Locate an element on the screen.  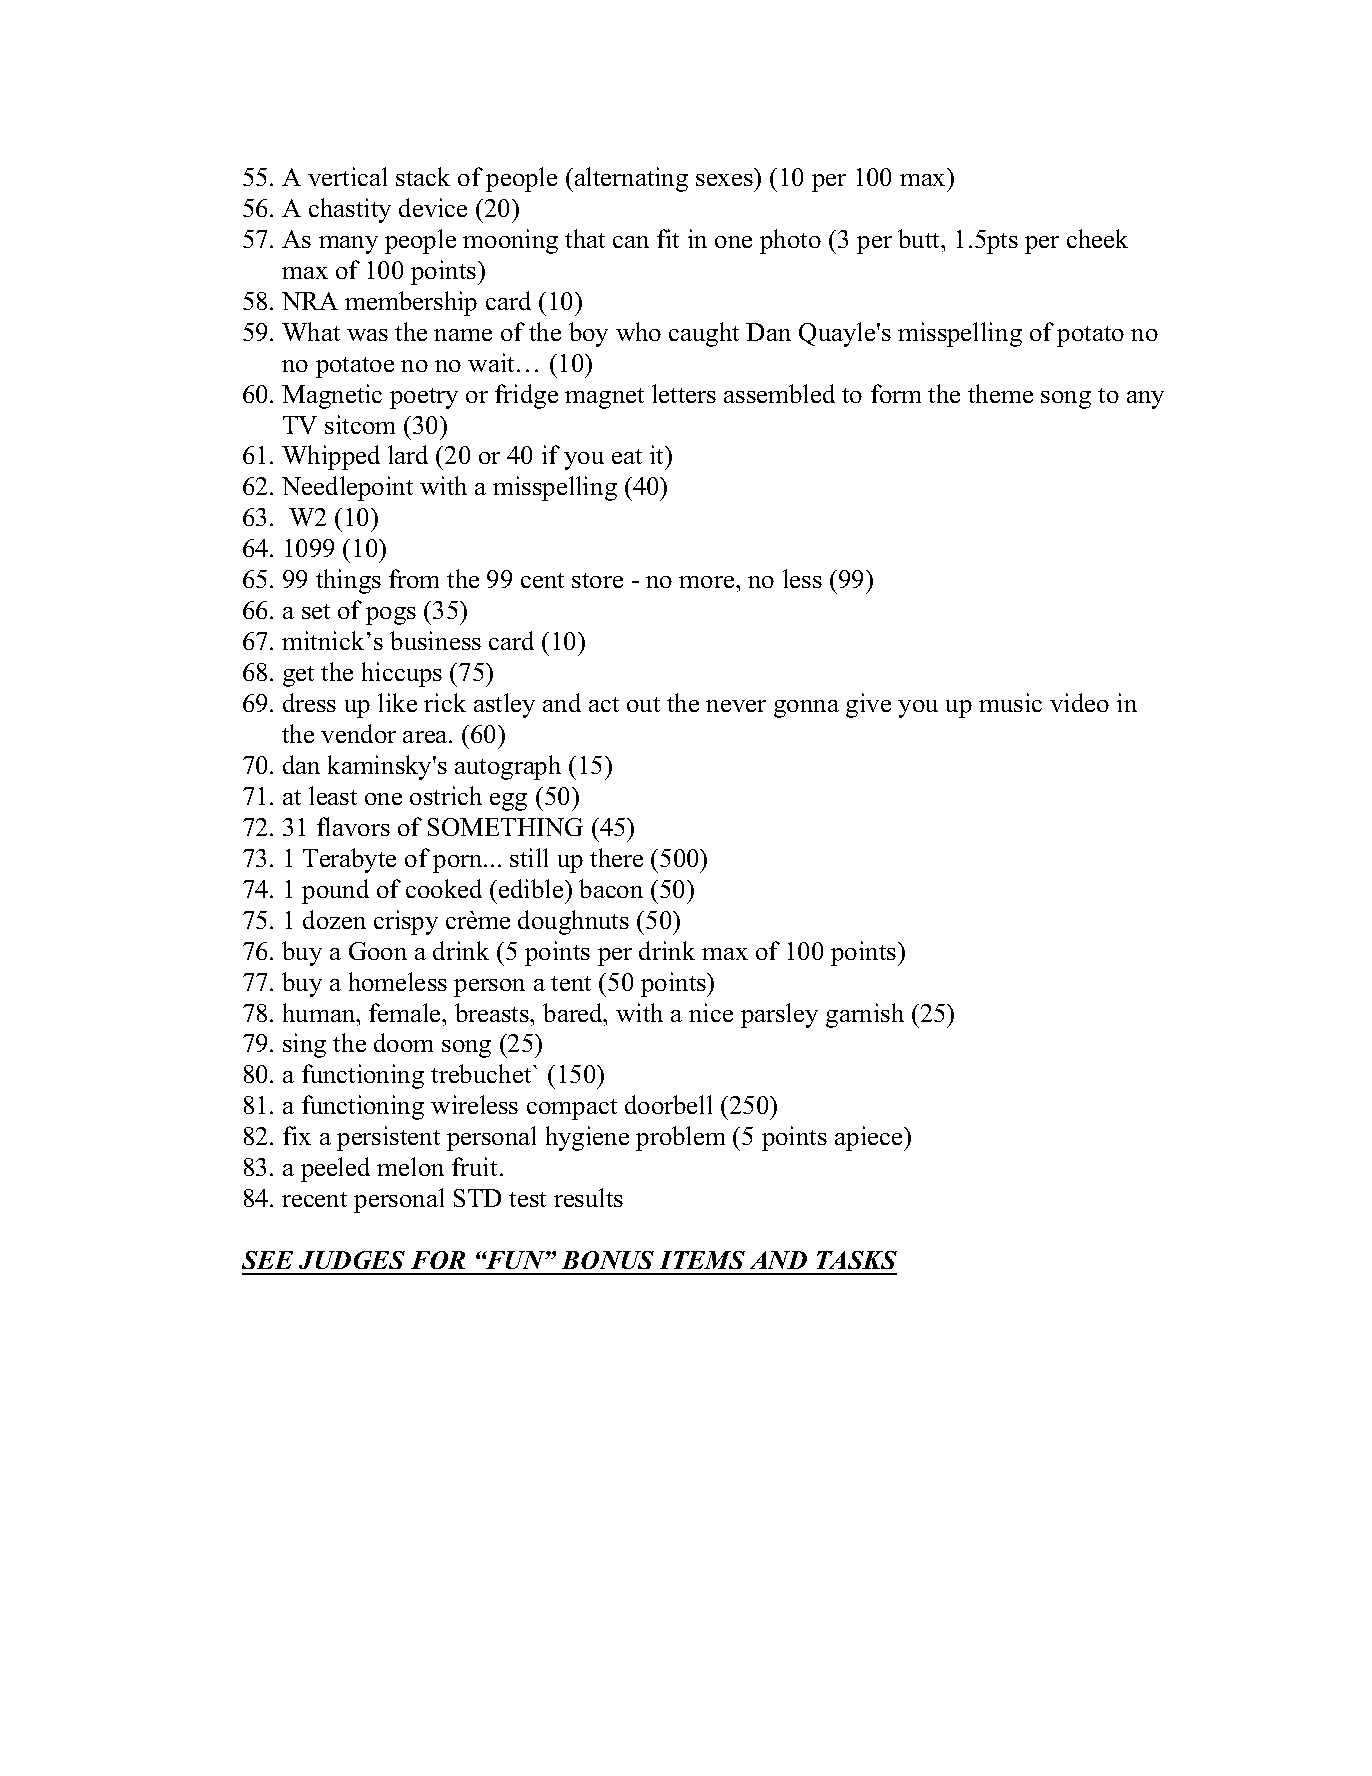
peeled is located at coordinates (335, 1169).
